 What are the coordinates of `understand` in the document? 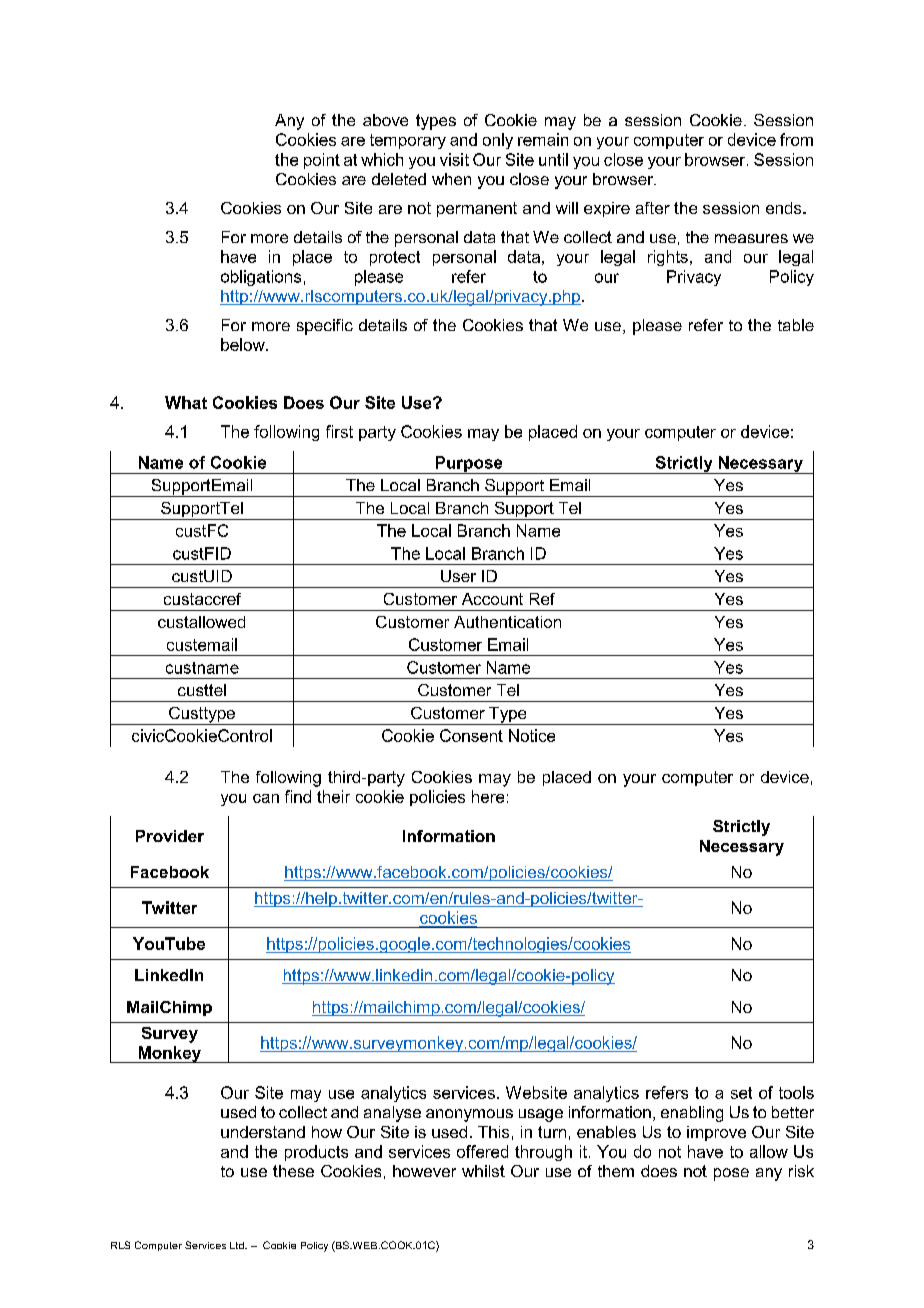 It's located at (263, 1132).
